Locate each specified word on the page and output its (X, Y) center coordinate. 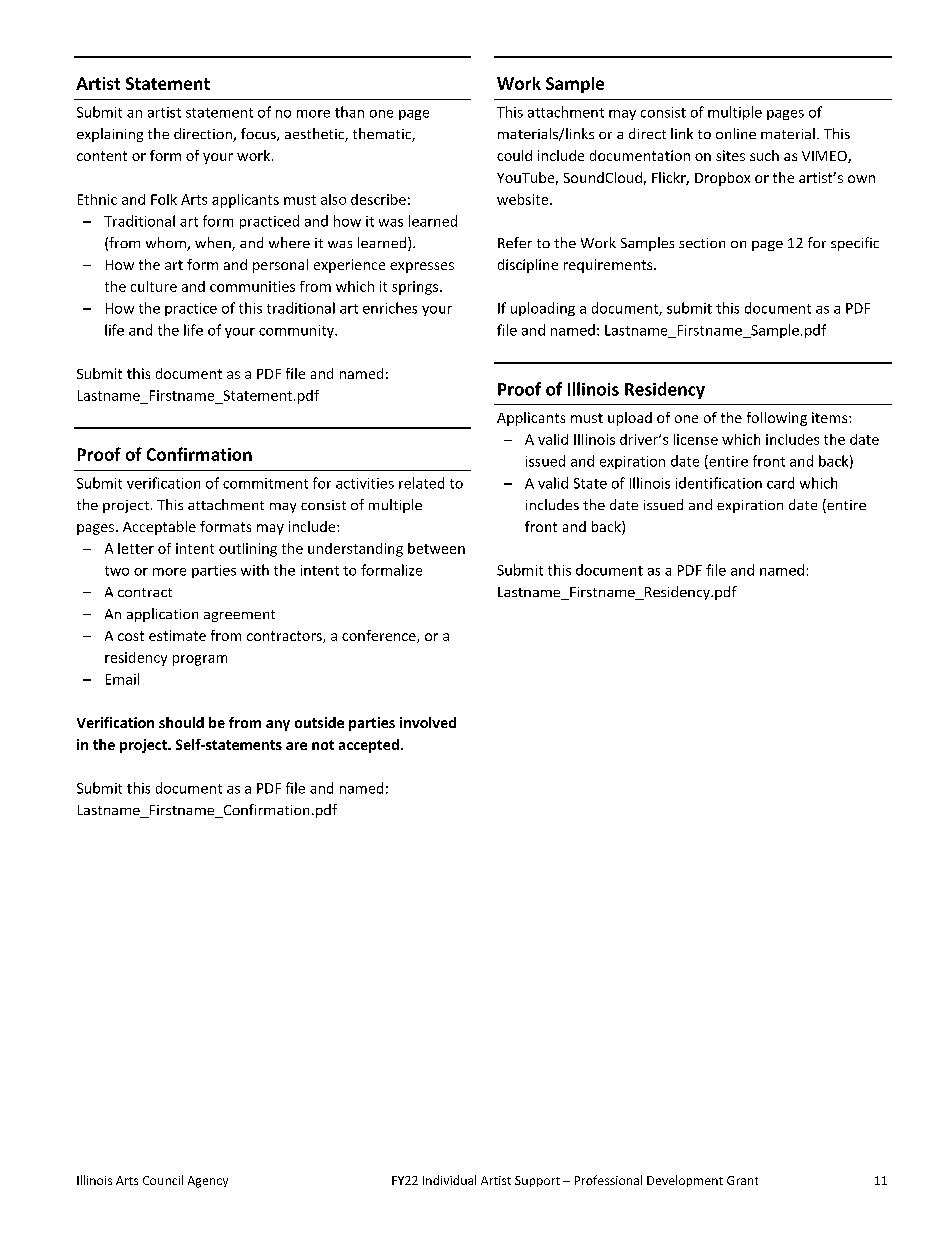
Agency (208, 1182)
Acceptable (159, 528)
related (421, 483)
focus (259, 134)
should (181, 722)
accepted (369, 746)
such (764, 155)
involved (428, 722)
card (780, 483)
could (514, 155)
